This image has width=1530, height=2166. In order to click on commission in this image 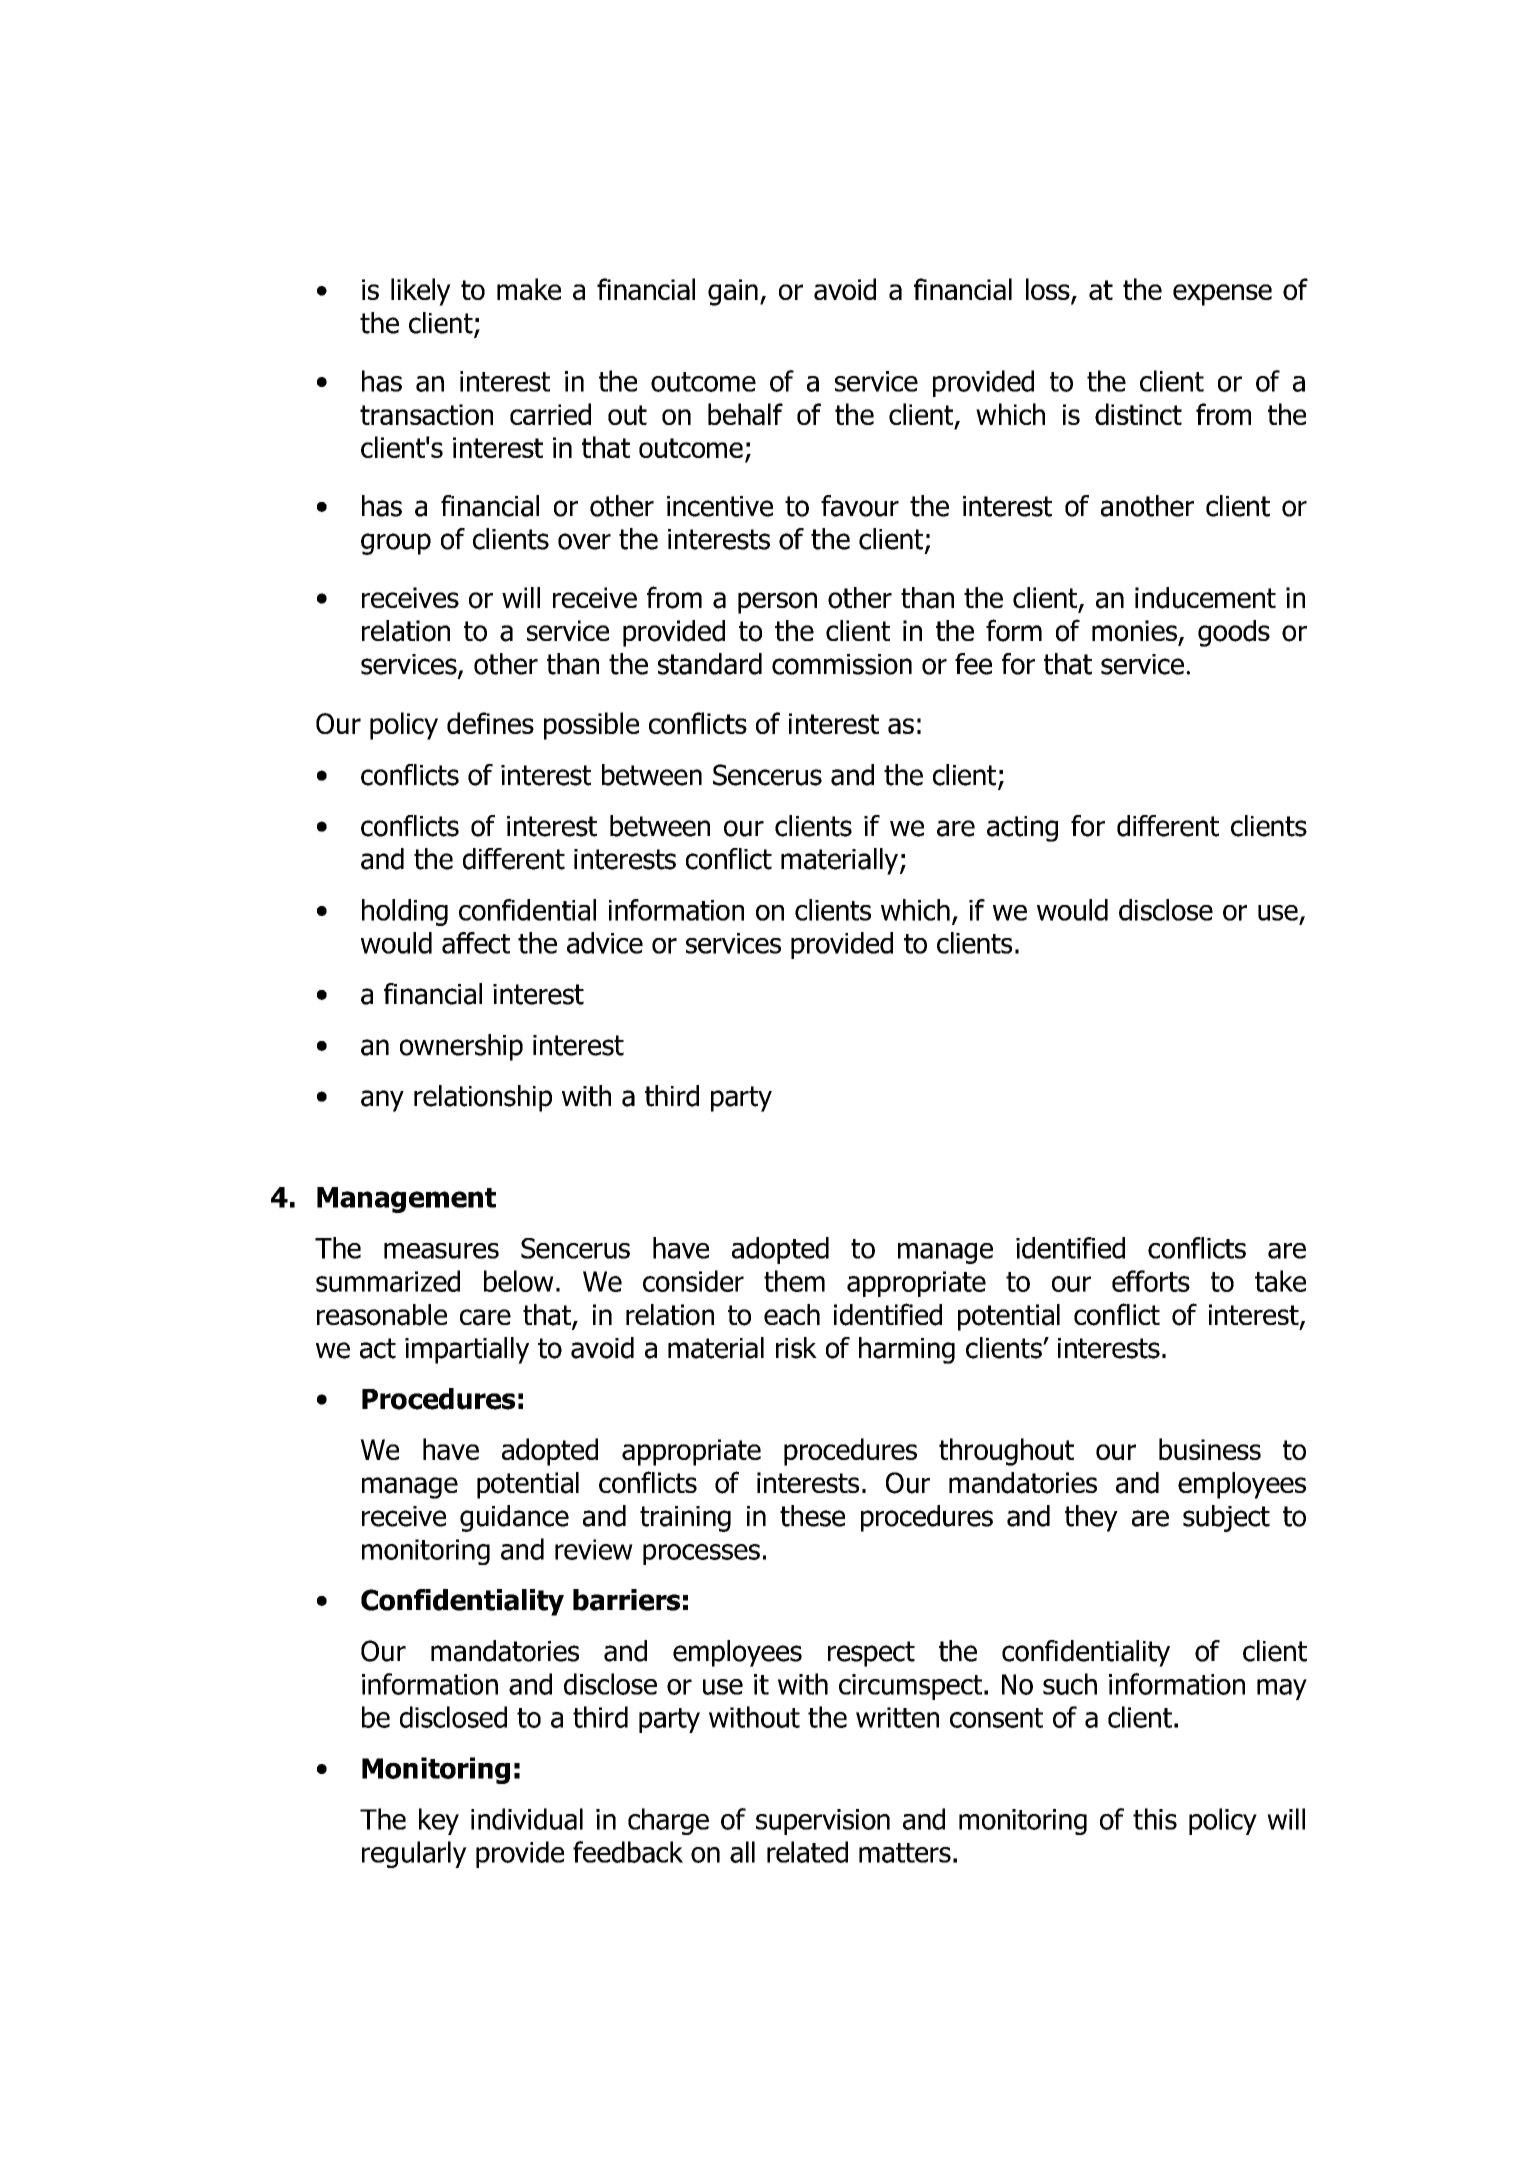, I will do `click(842, 664)`.
